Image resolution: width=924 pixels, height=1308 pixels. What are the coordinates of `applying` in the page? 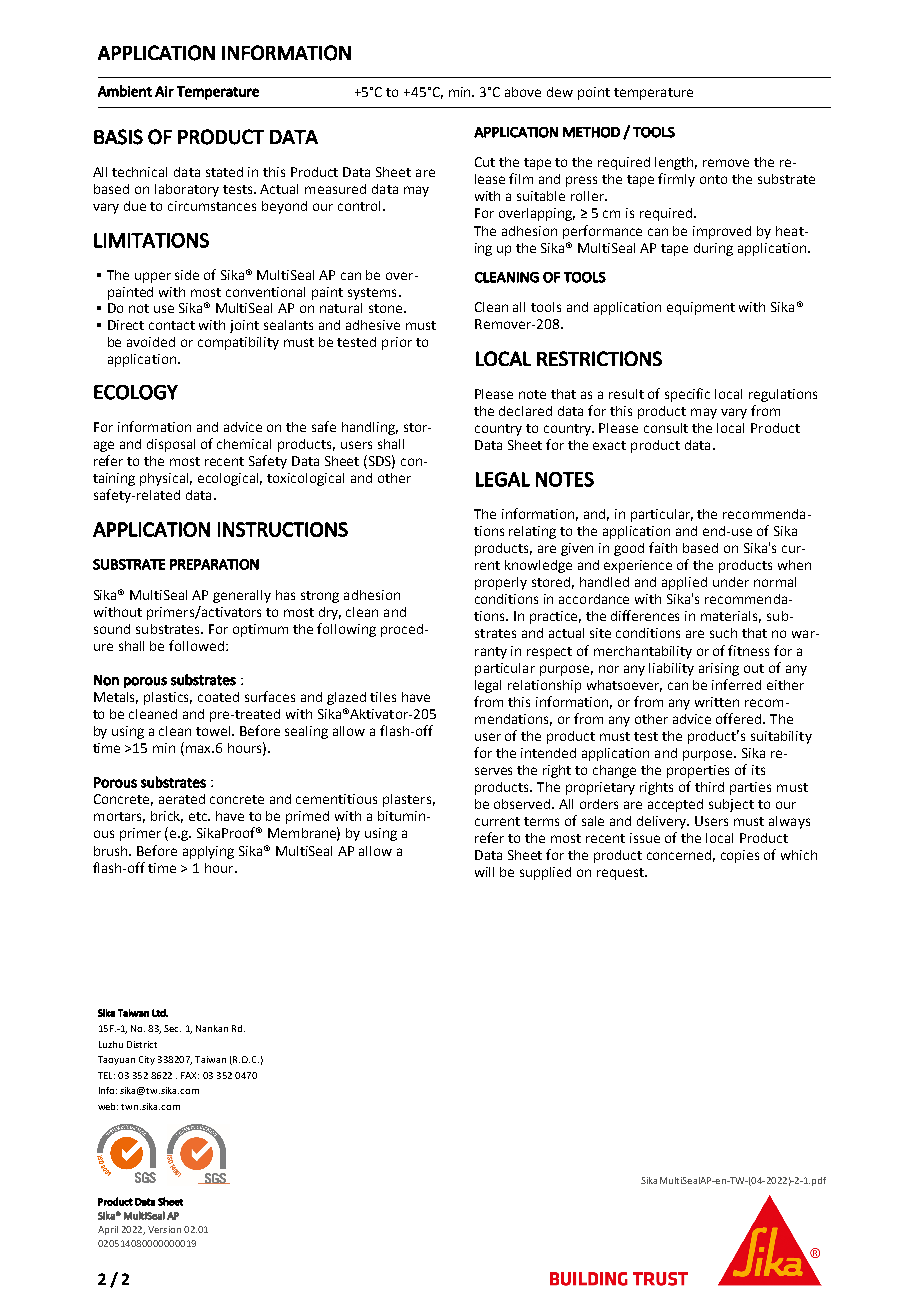 It's located at (208, 852).
